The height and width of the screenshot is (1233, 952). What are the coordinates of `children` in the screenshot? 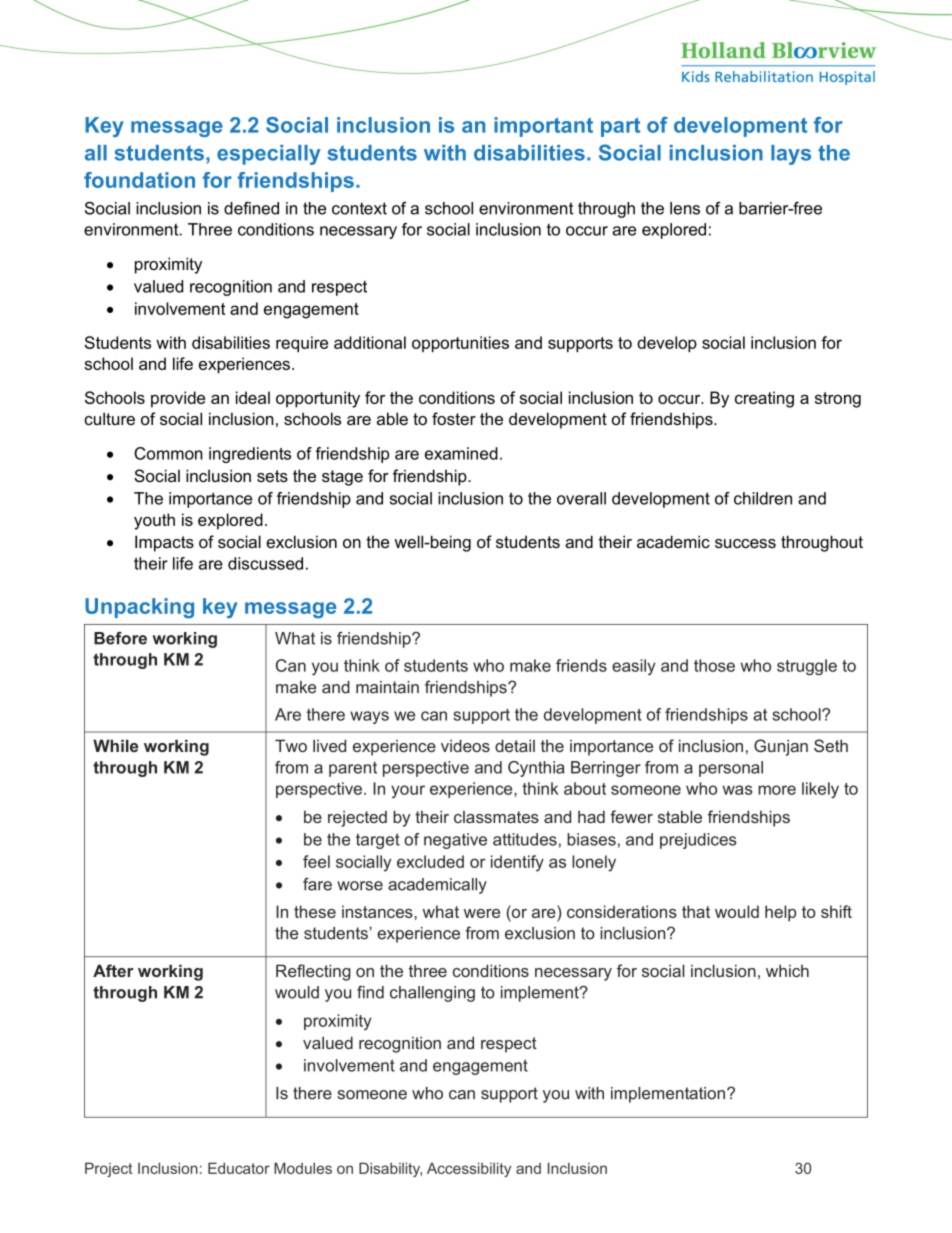 It's located at (763, 498).
